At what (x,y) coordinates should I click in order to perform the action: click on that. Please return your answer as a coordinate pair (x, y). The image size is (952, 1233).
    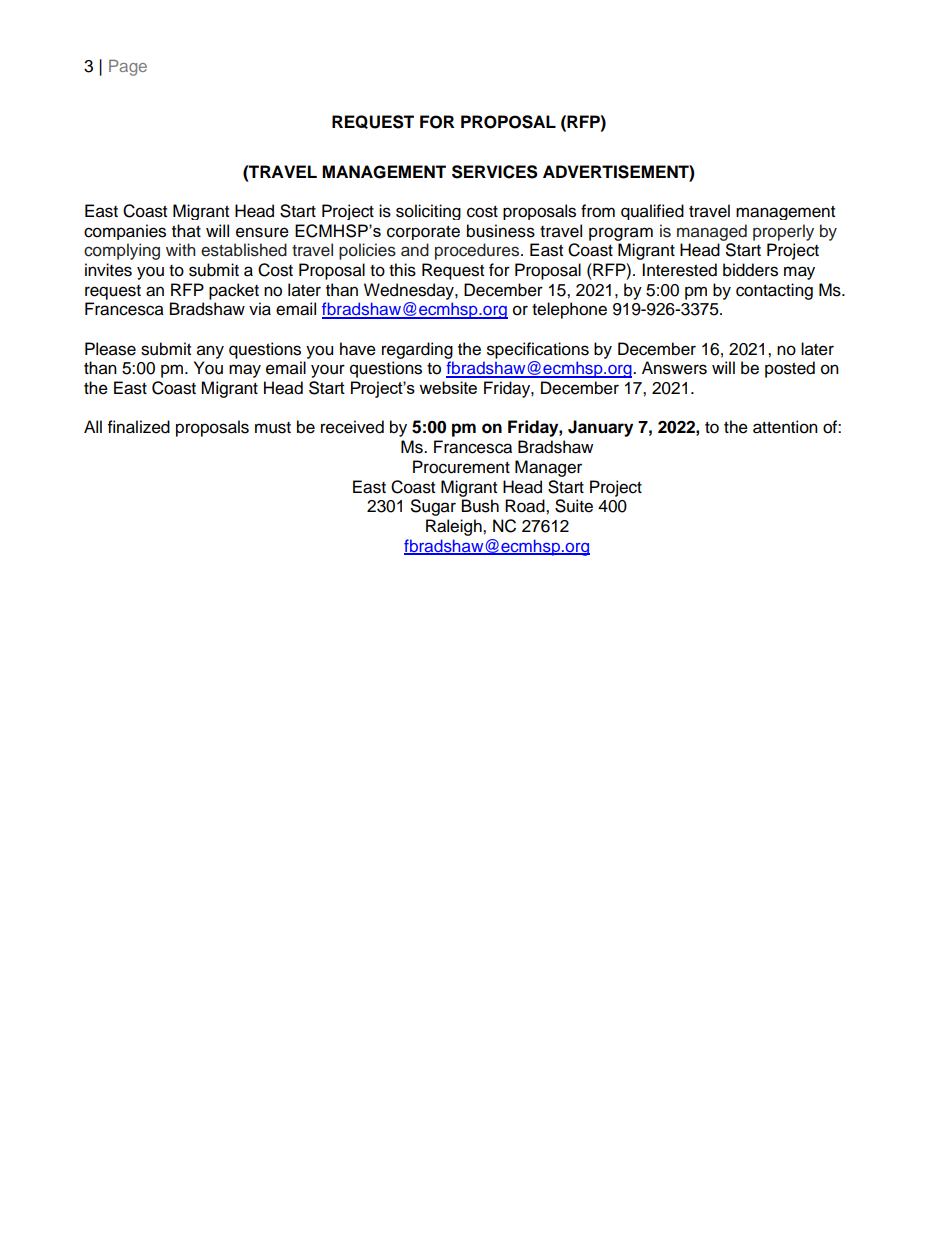
    Looking at the image, I should click on (186, 231).
